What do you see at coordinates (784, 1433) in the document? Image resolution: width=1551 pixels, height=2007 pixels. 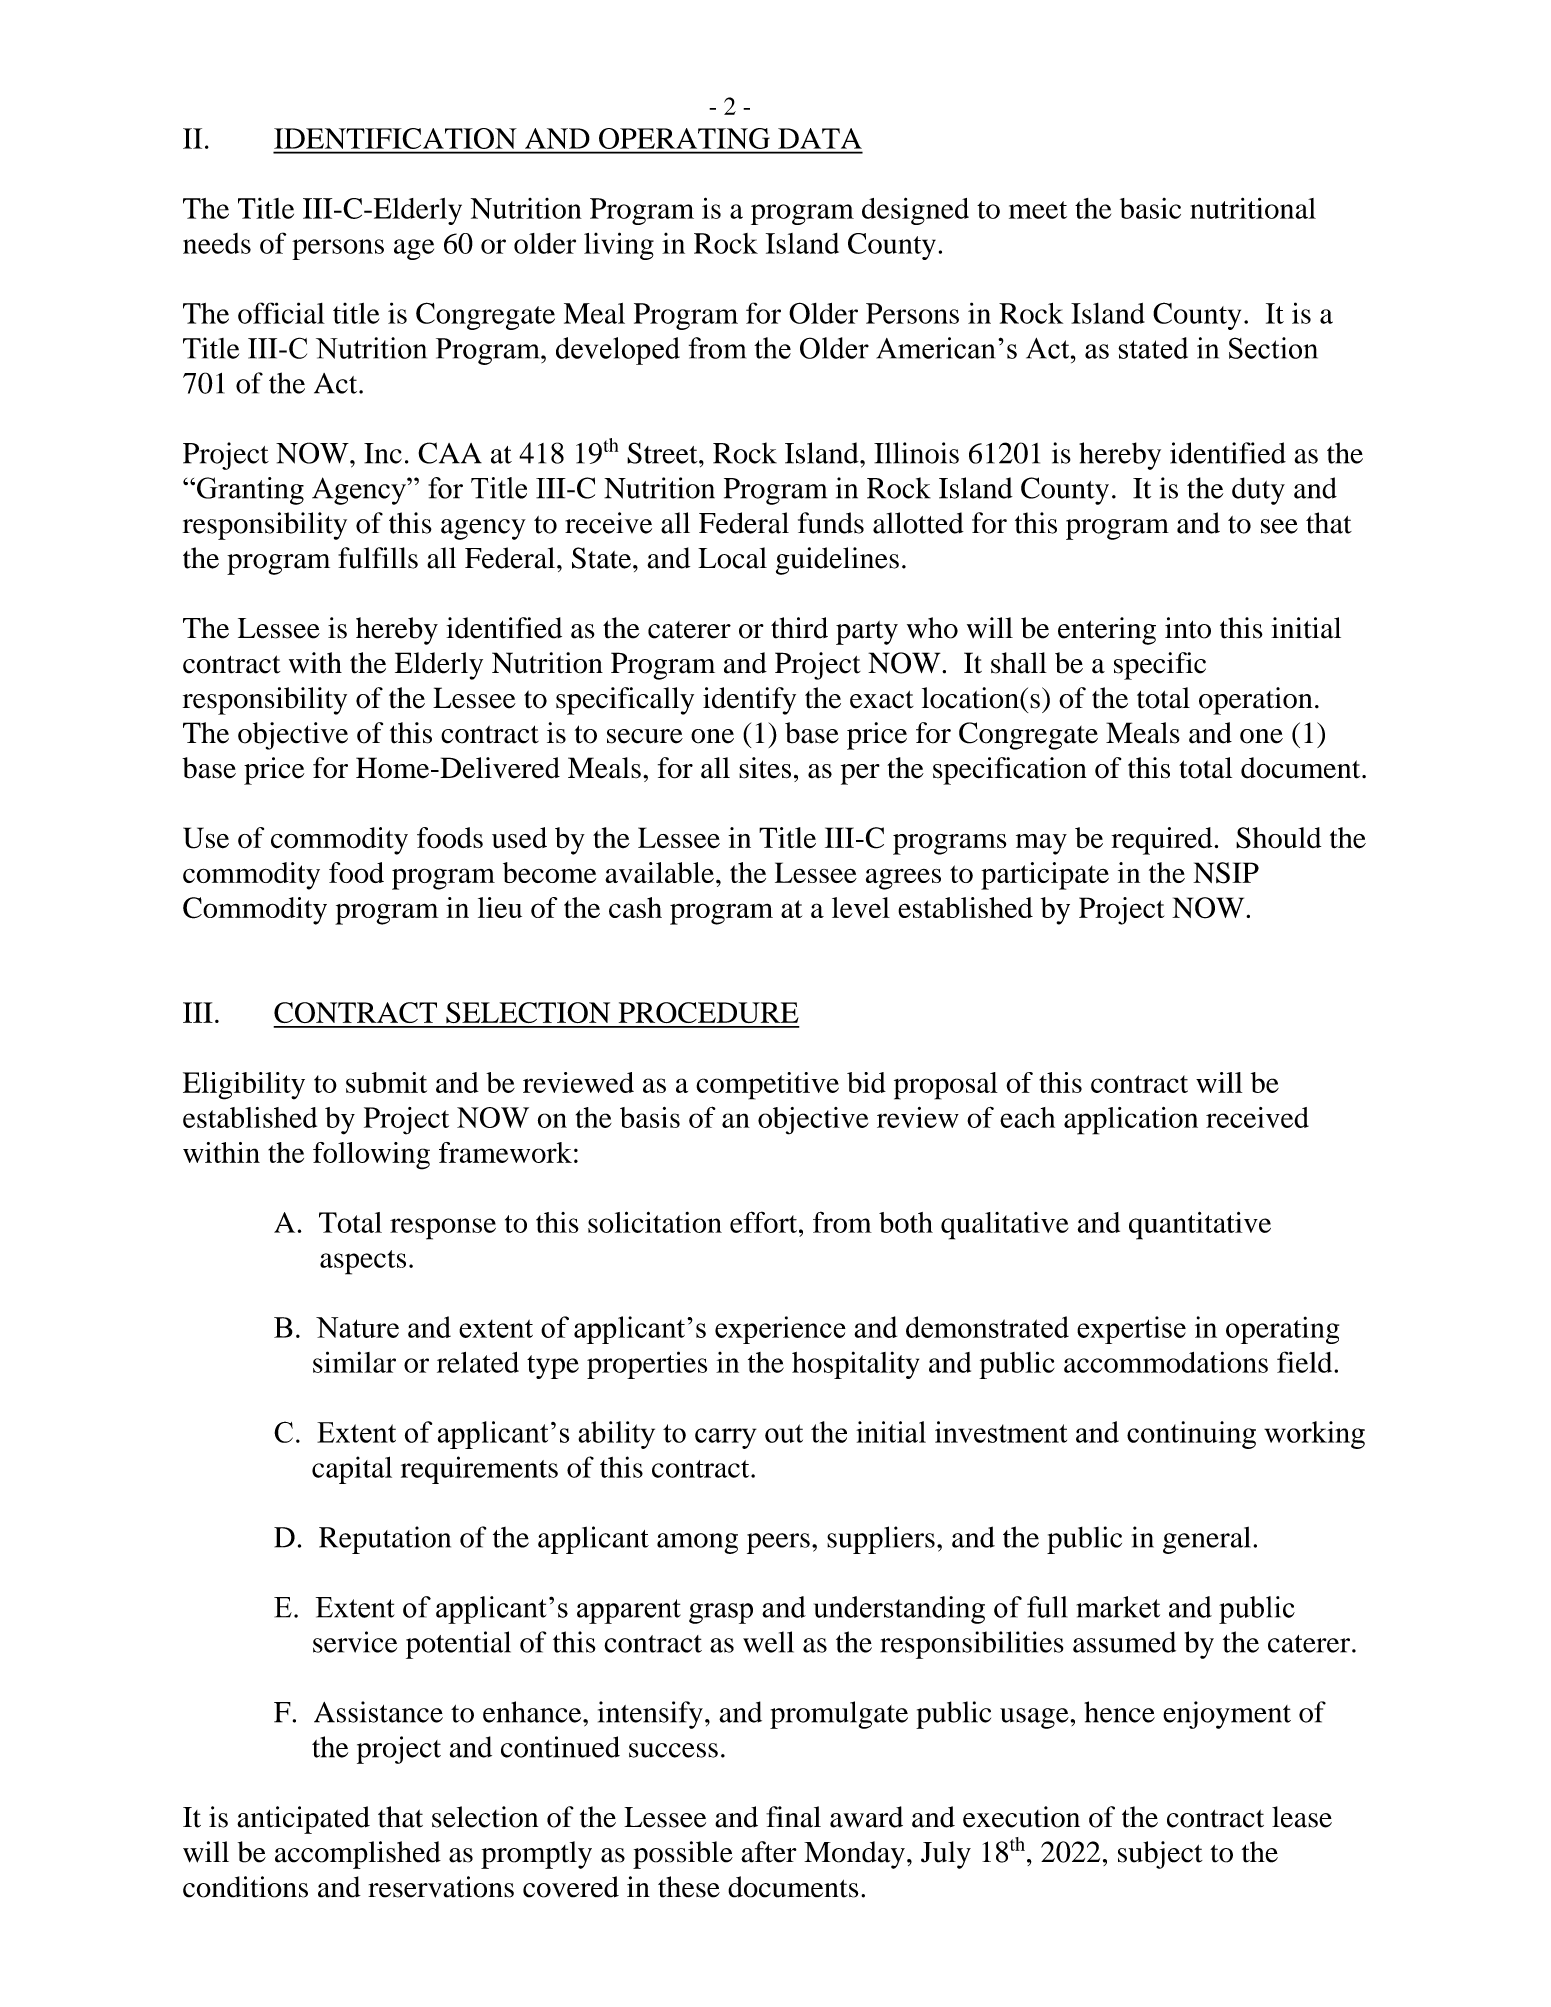 I see `out` at bounding box center [784, 1433].
